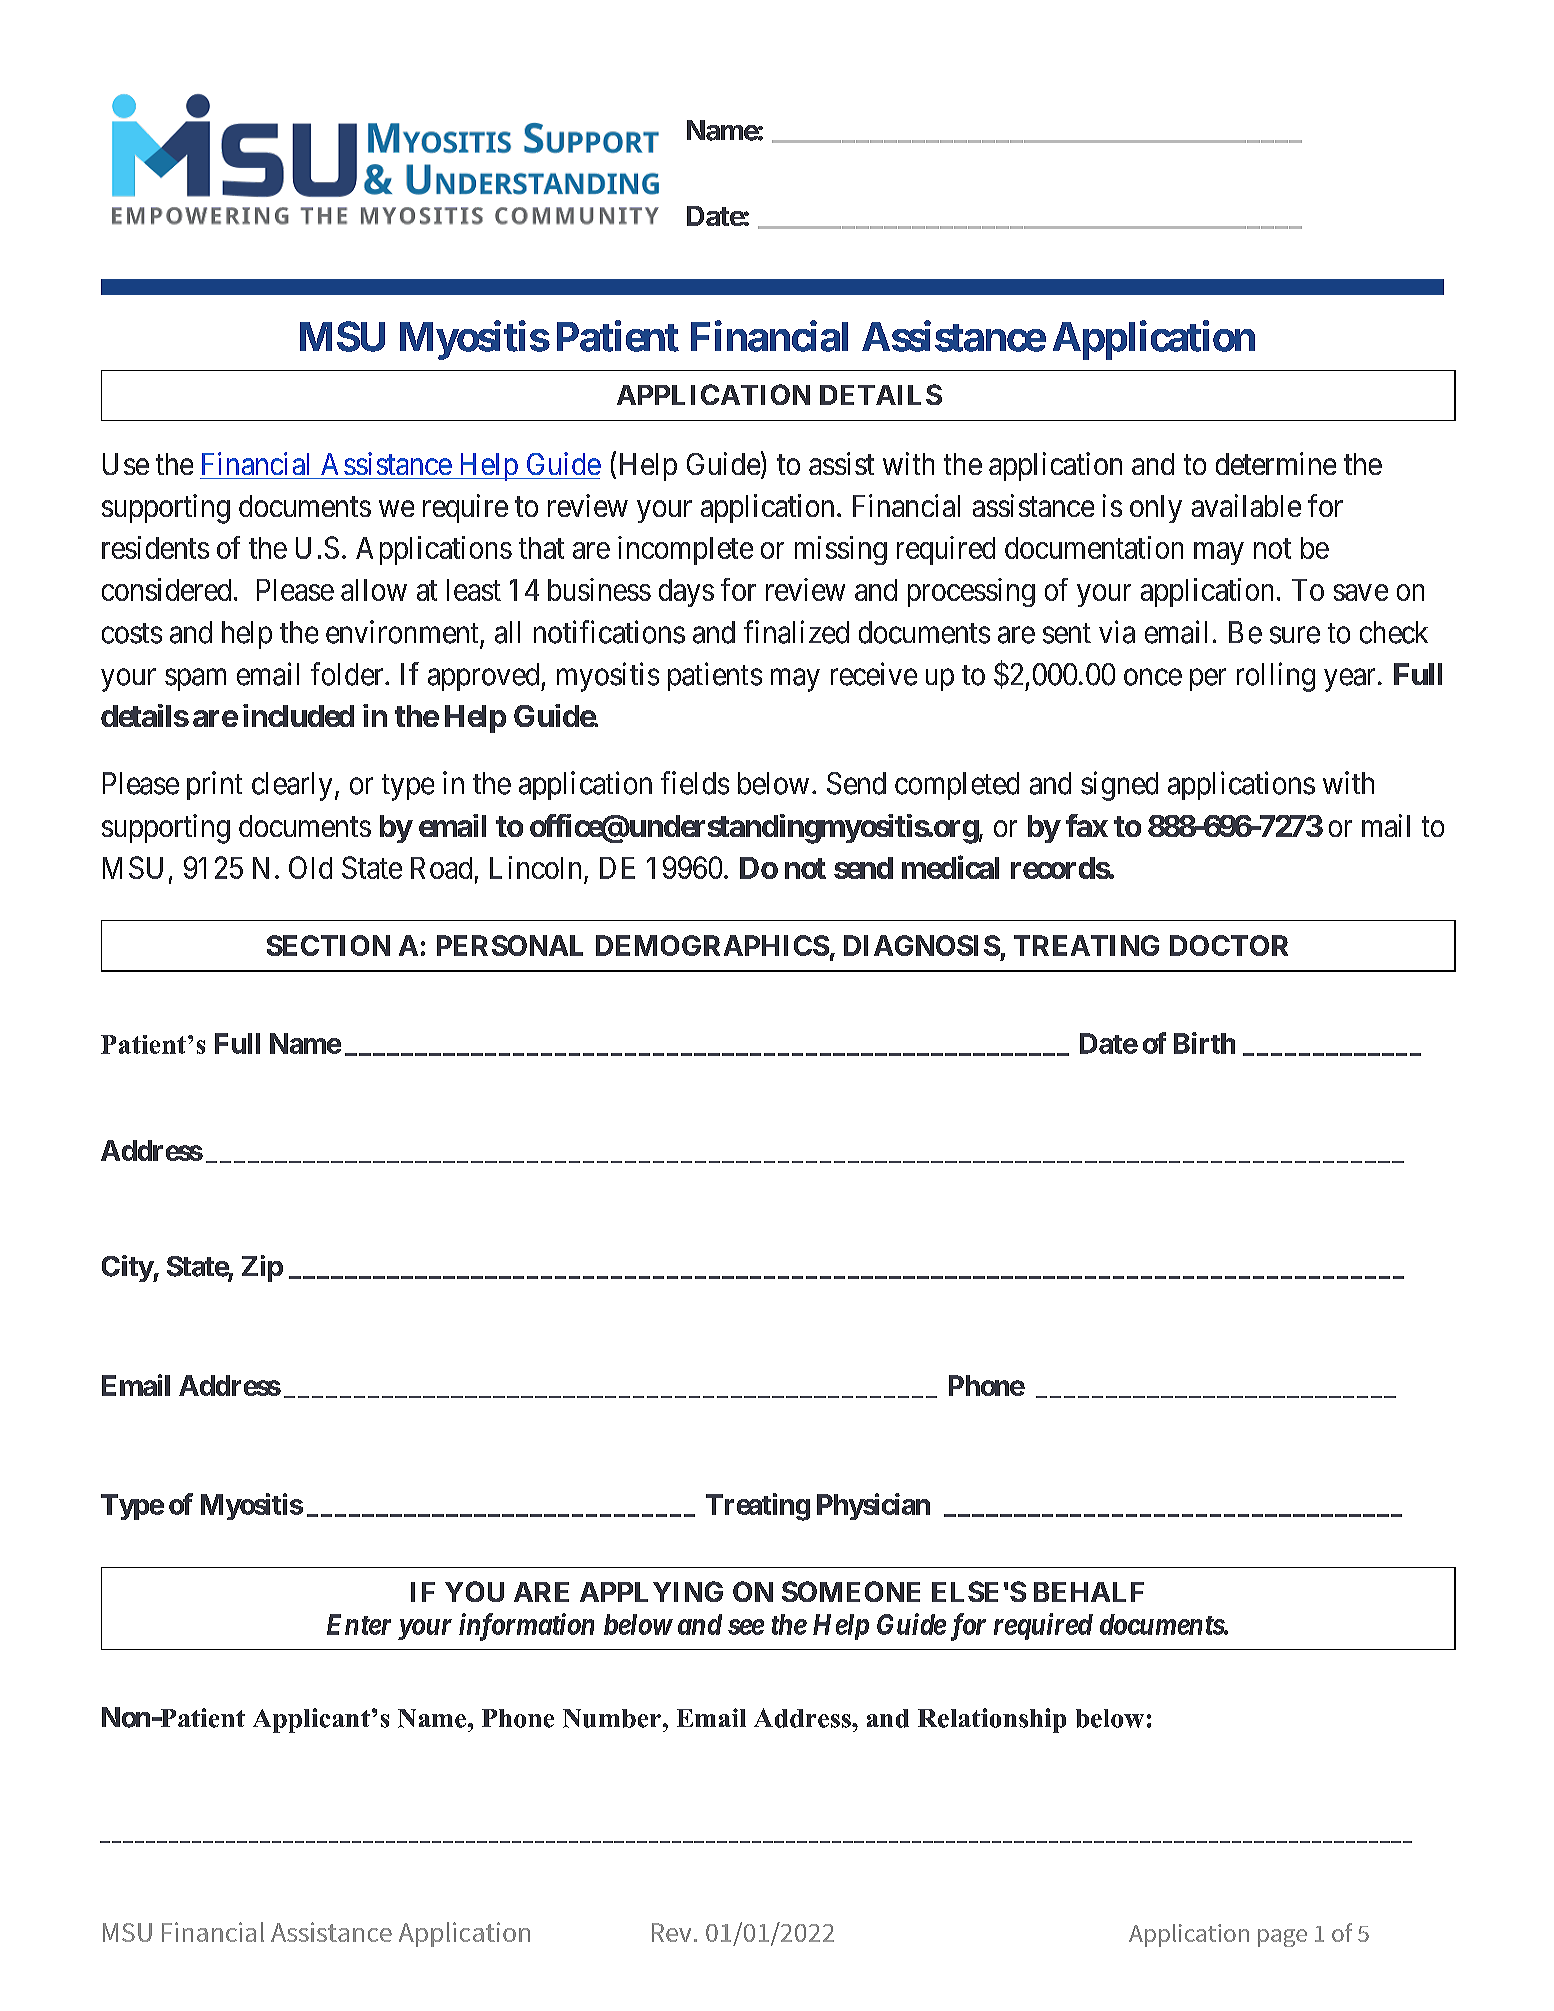  I want to click on Use, so click(126, 464).
